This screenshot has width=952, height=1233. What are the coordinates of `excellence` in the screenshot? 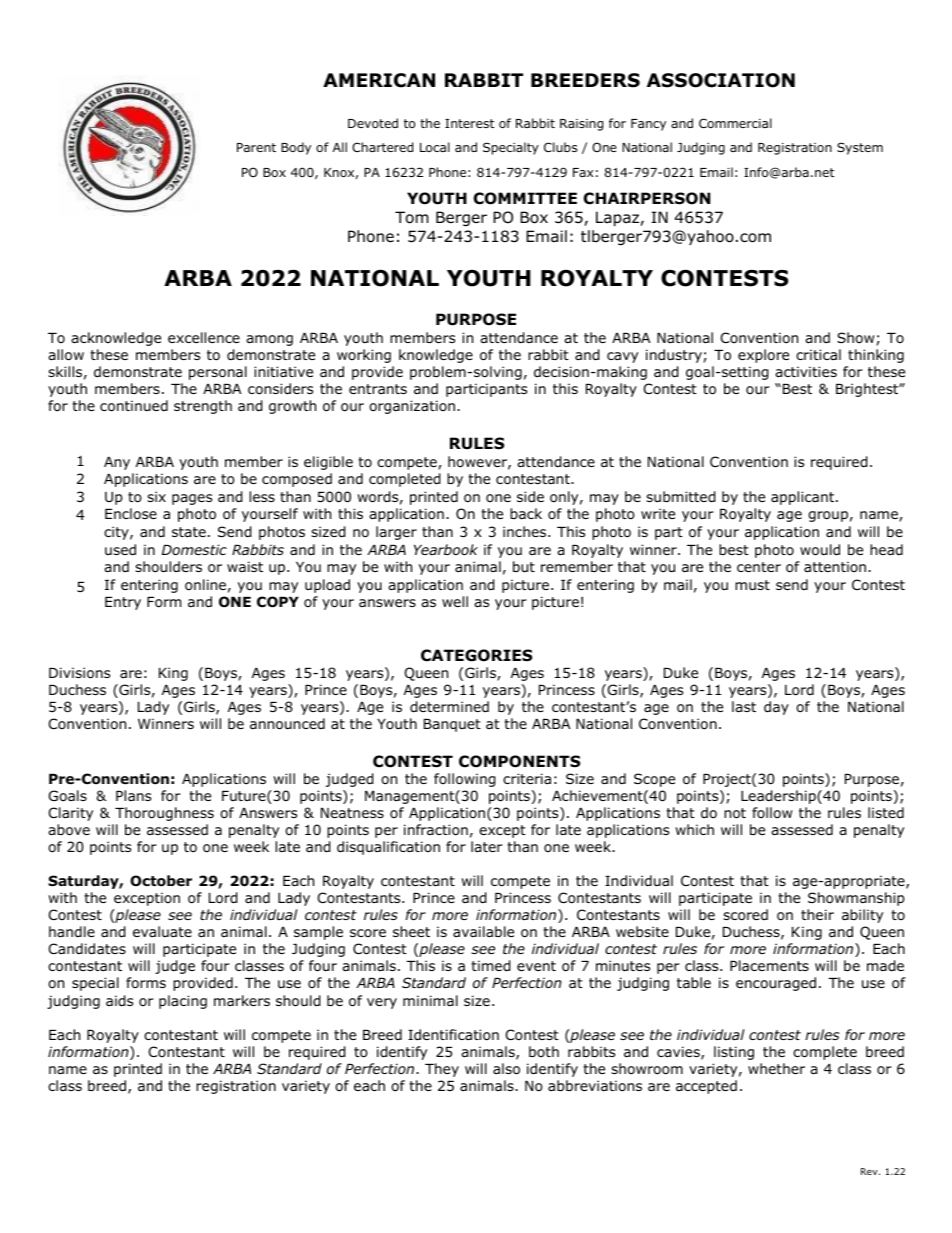 It's located at (204, 337).
